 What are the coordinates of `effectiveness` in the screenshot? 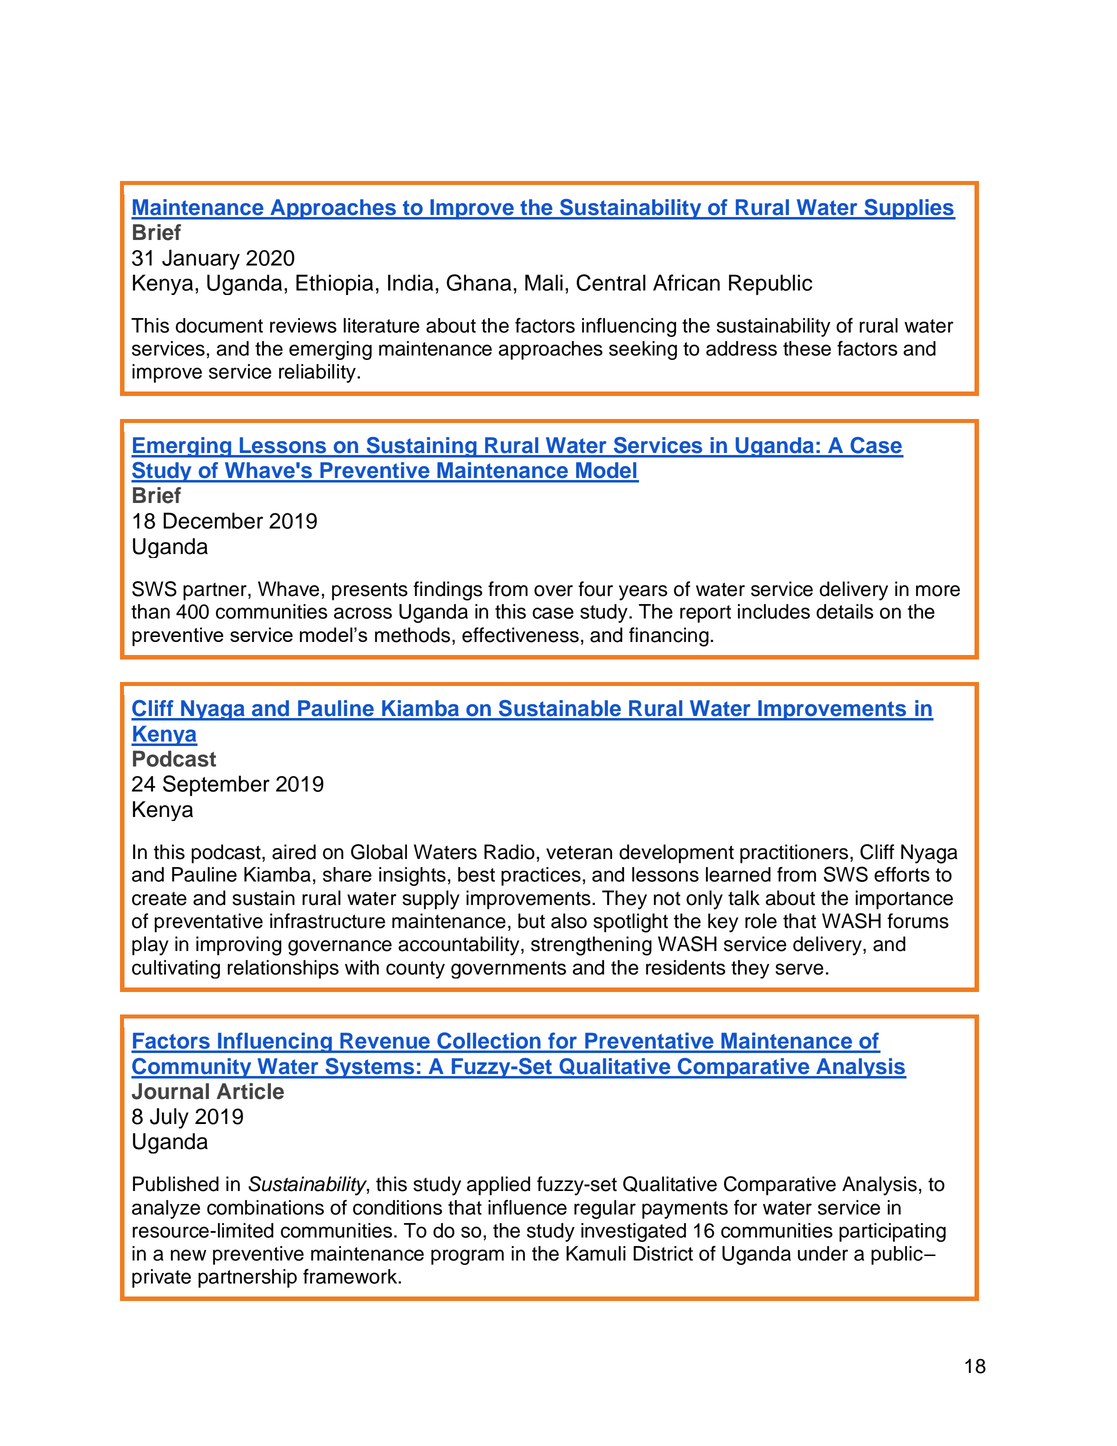 It's located at (520, 635).
